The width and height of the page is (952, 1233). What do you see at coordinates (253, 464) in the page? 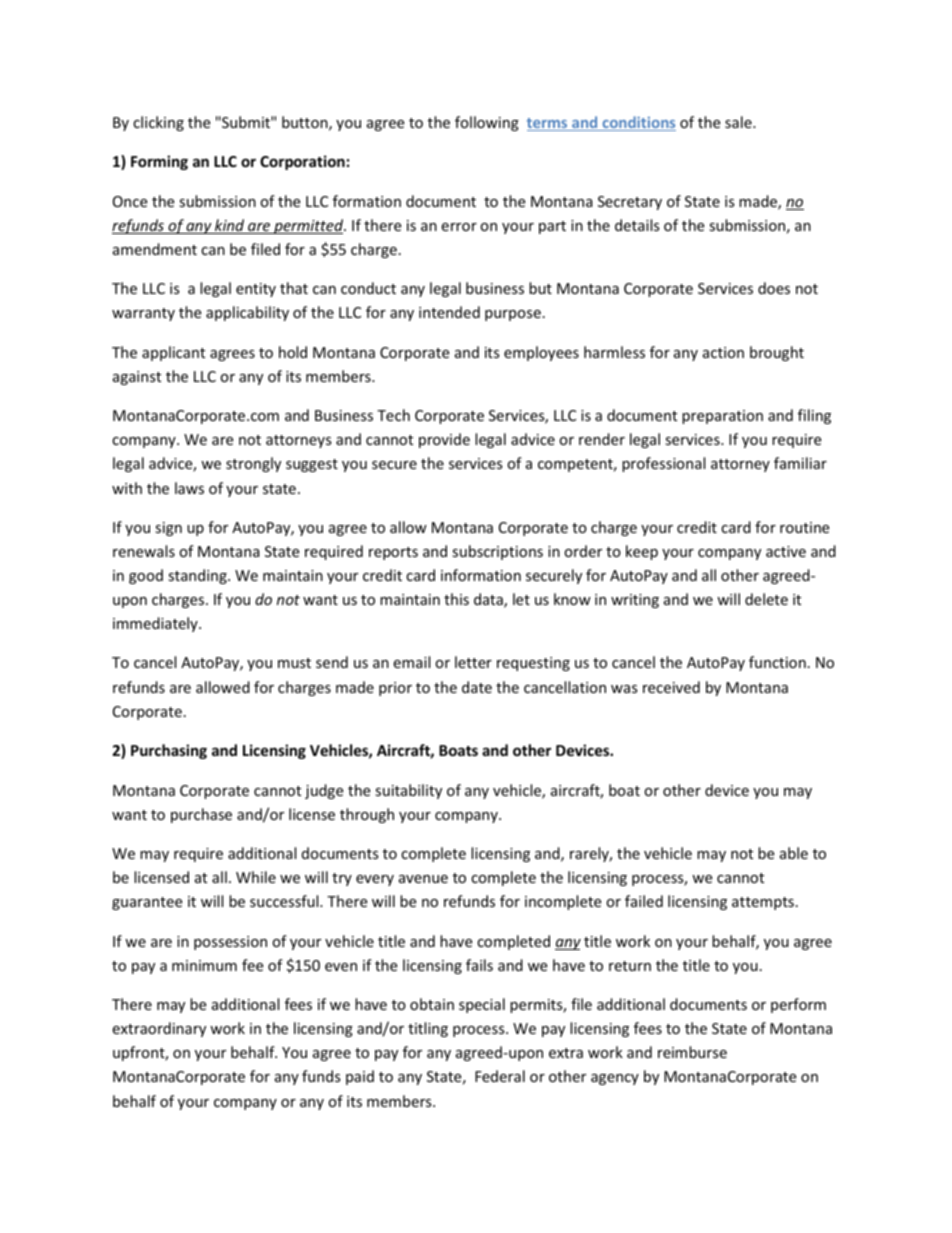
I see `strongly` at bounding box center [253, 464].
